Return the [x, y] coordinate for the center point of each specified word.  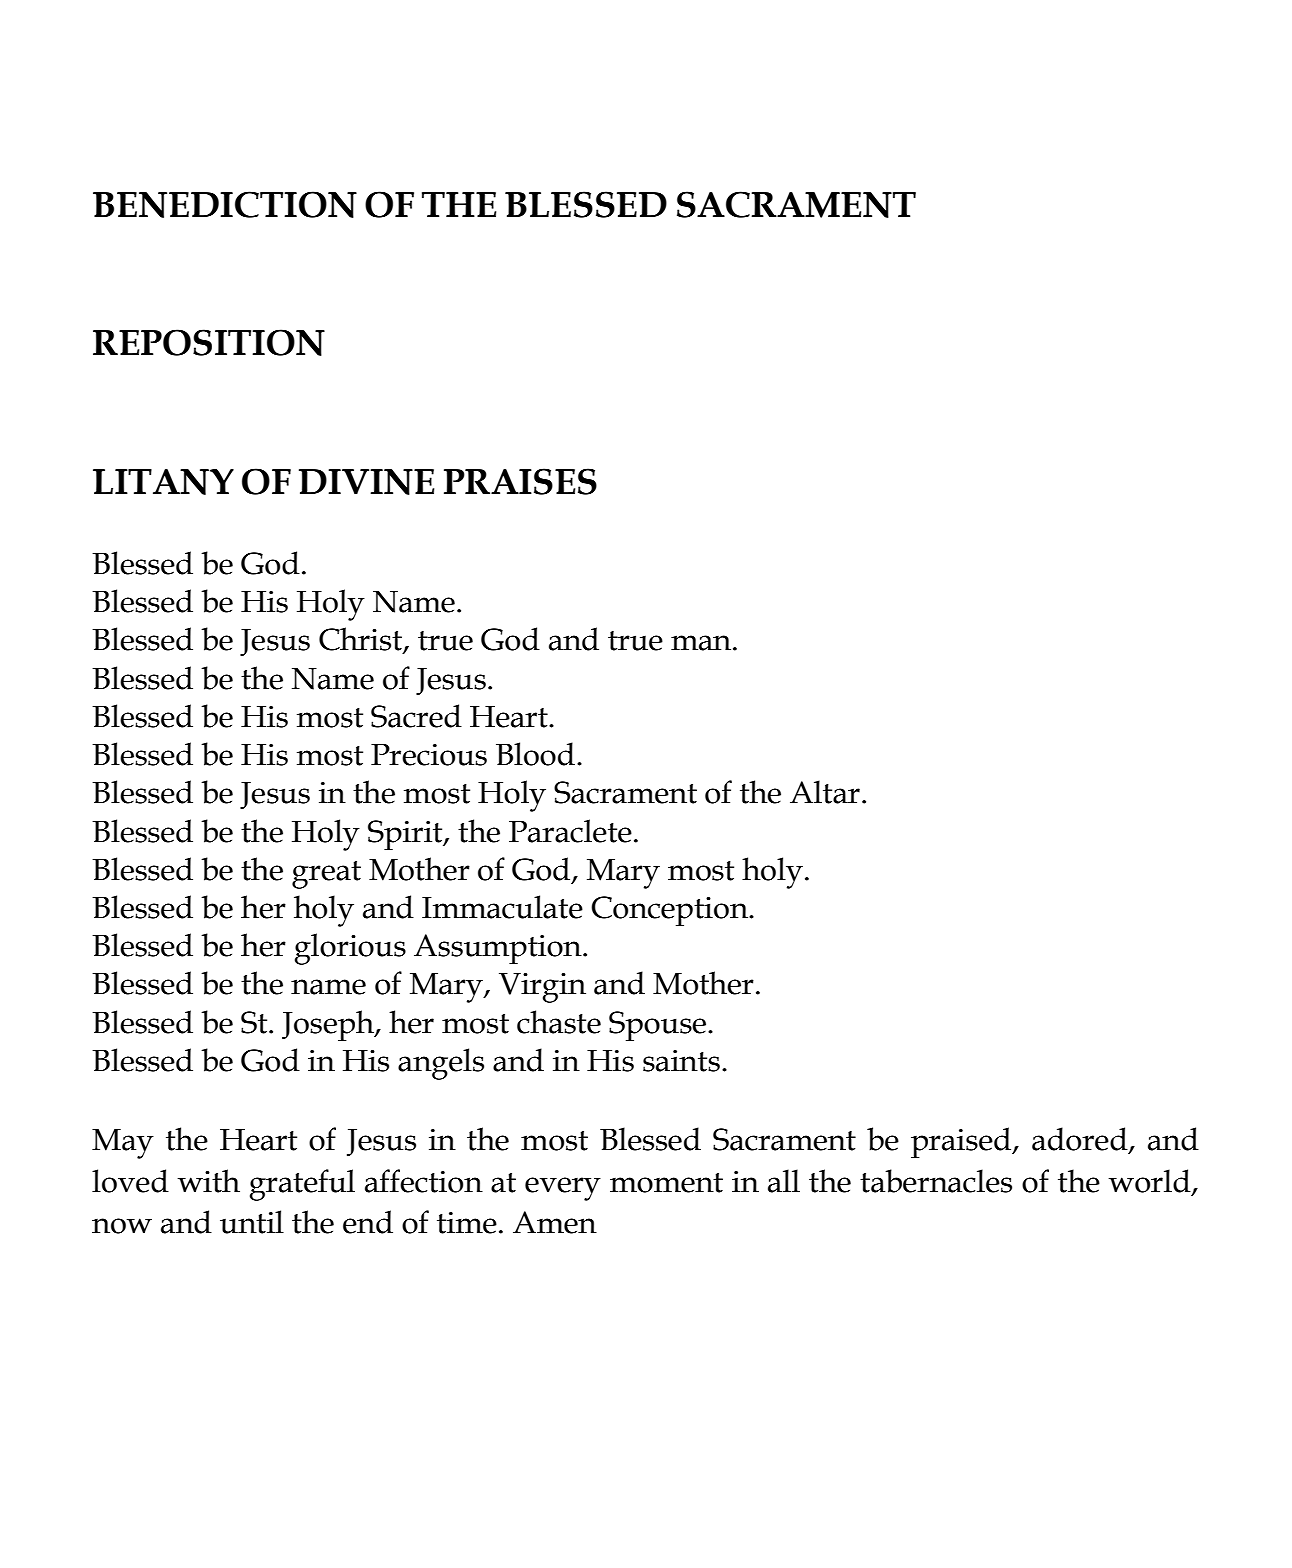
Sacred [416, 716]
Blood [535, 754]
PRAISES [520, 481]
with [209, 1181]
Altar [825, 792]
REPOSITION [209, 342]
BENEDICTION [225, 204]
